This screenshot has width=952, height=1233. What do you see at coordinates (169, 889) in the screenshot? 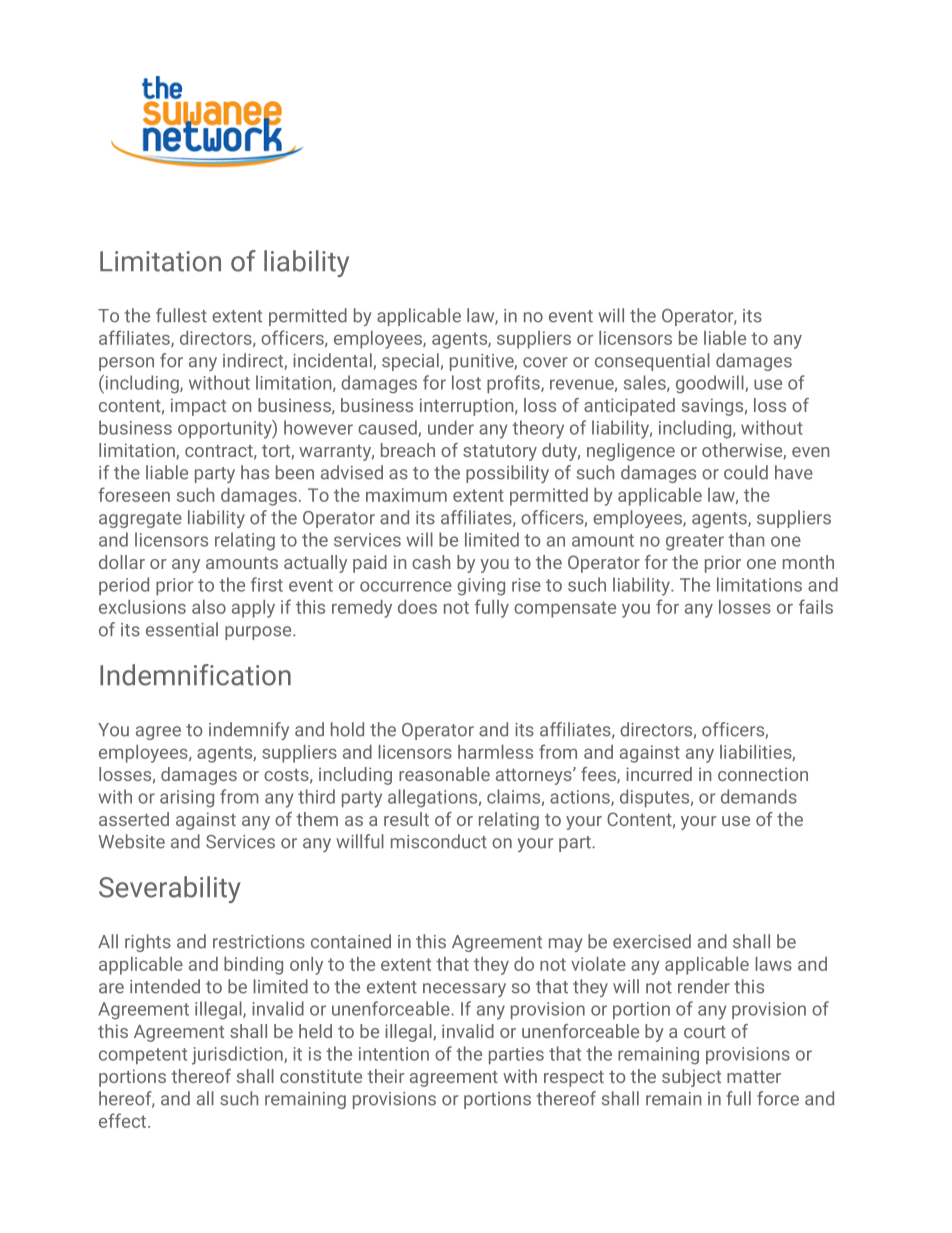
I see `Severability` at bounding box center [169, 889].
